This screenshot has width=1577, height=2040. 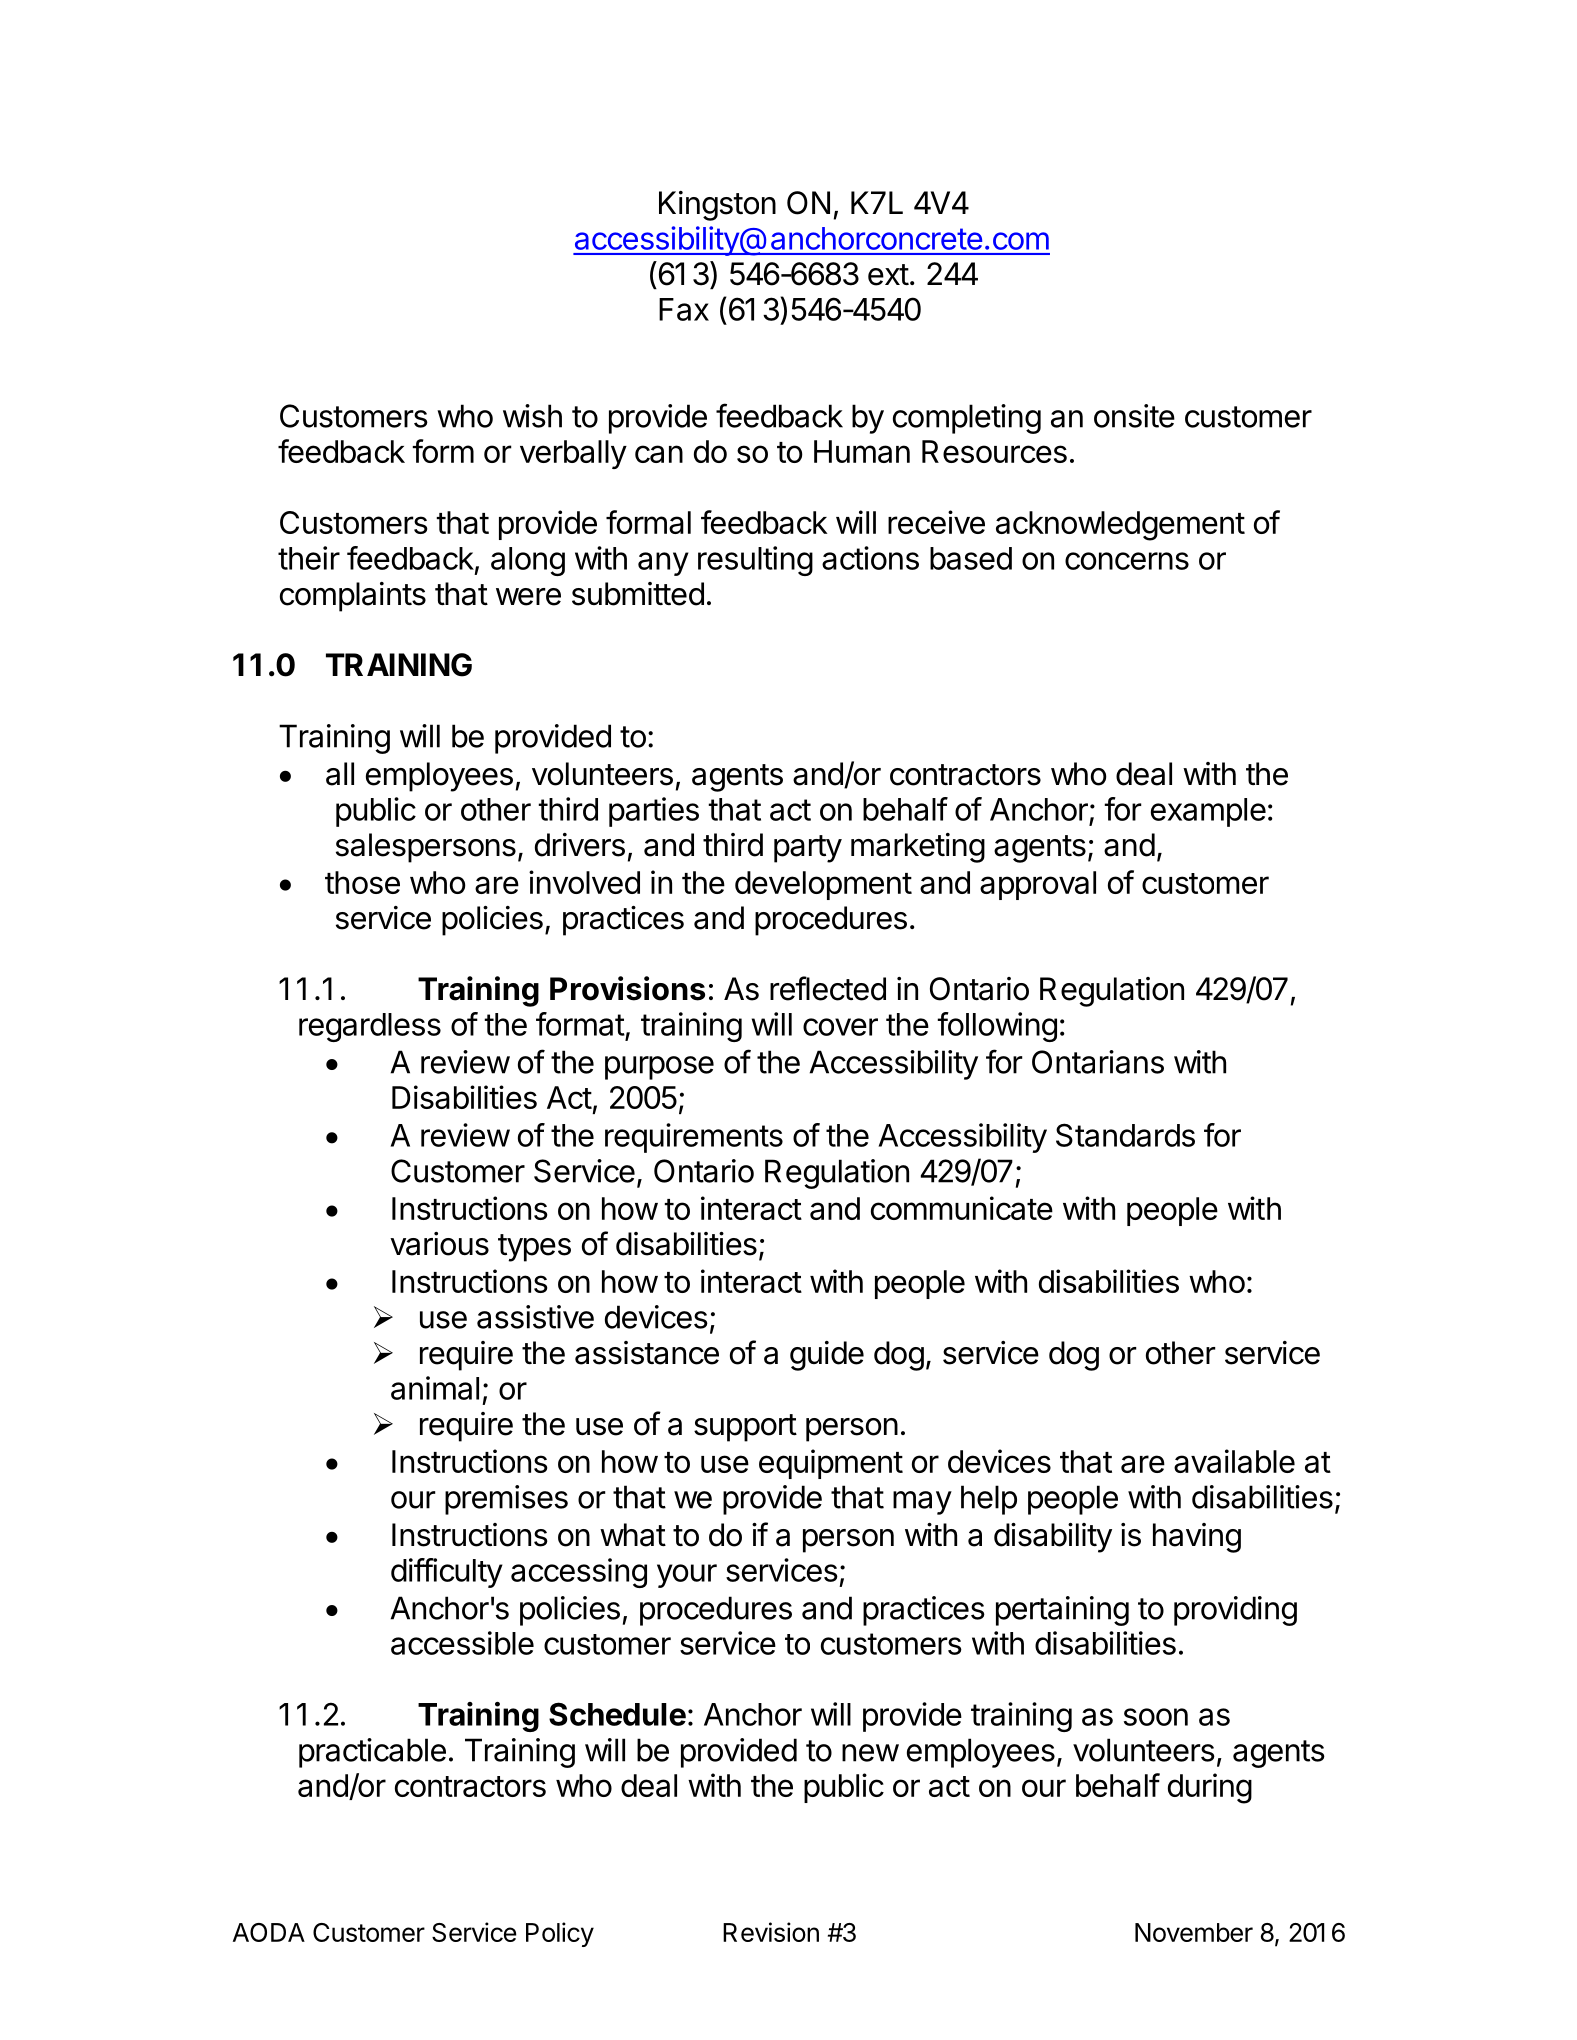 What do you see at coordinates (353, 597) in the screenshot?
I see `complaints` at bounding box center [353, 597].
